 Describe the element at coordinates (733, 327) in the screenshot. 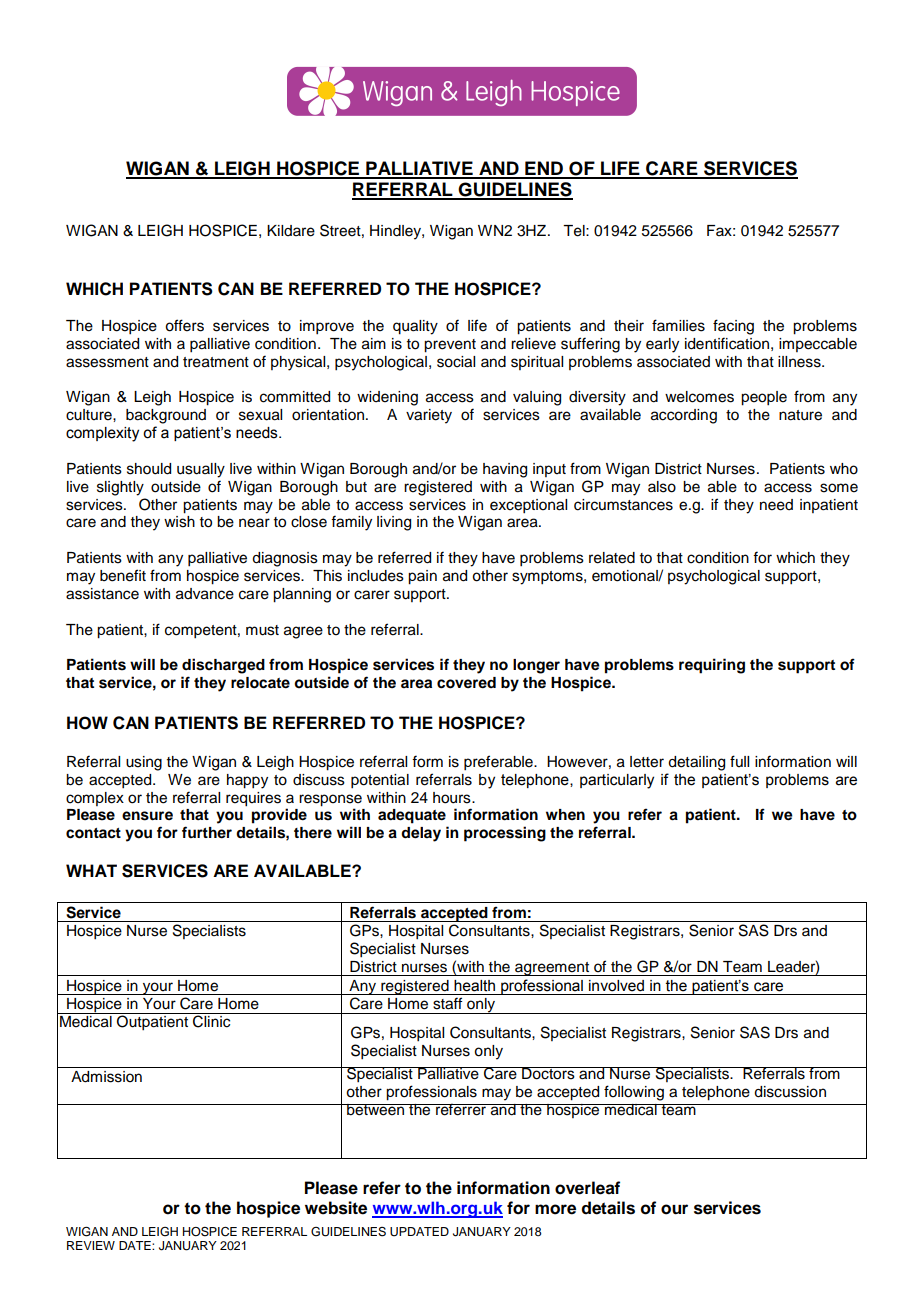

I see `facing` at that location.
